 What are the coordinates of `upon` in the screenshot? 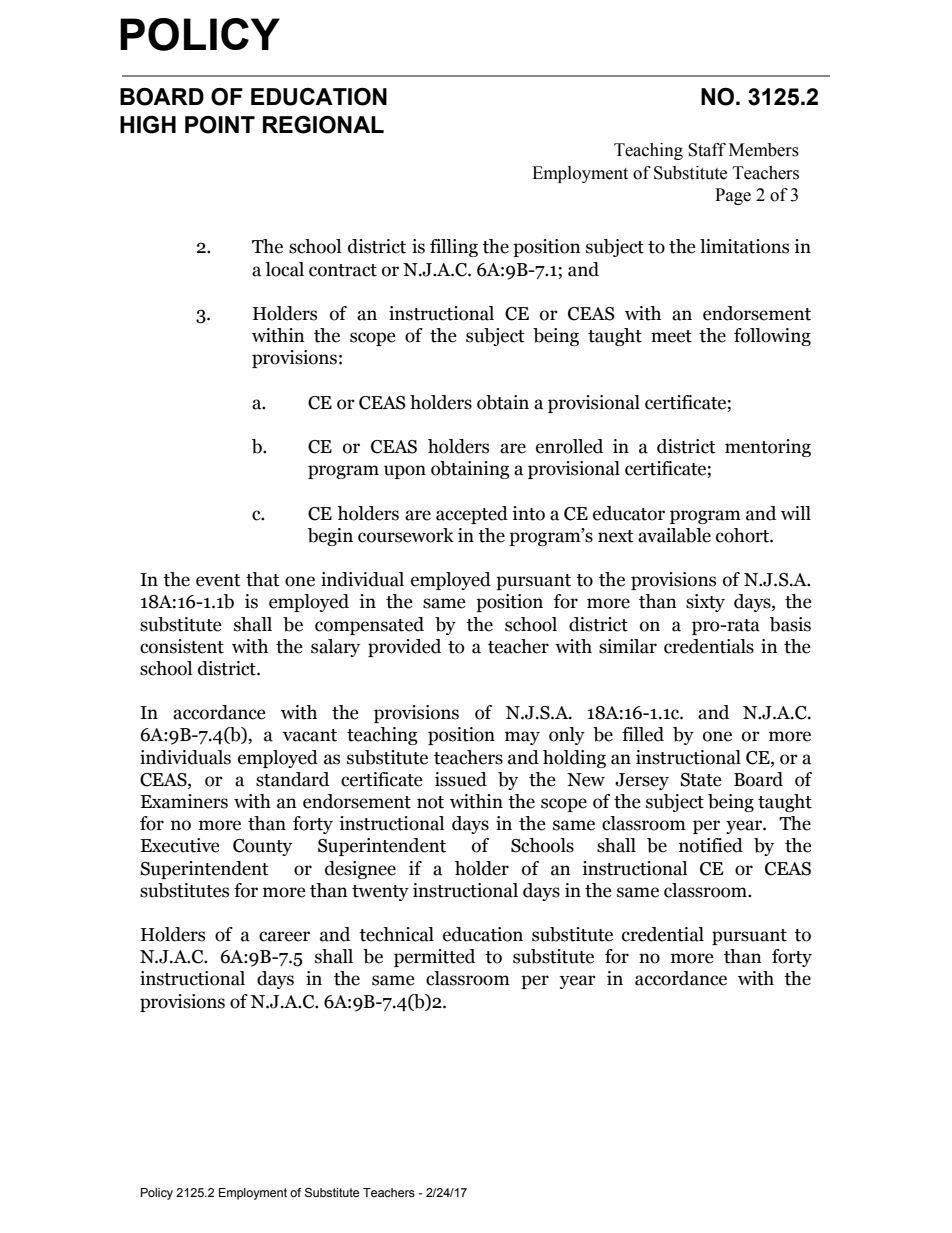 It's located at (405, 472).
